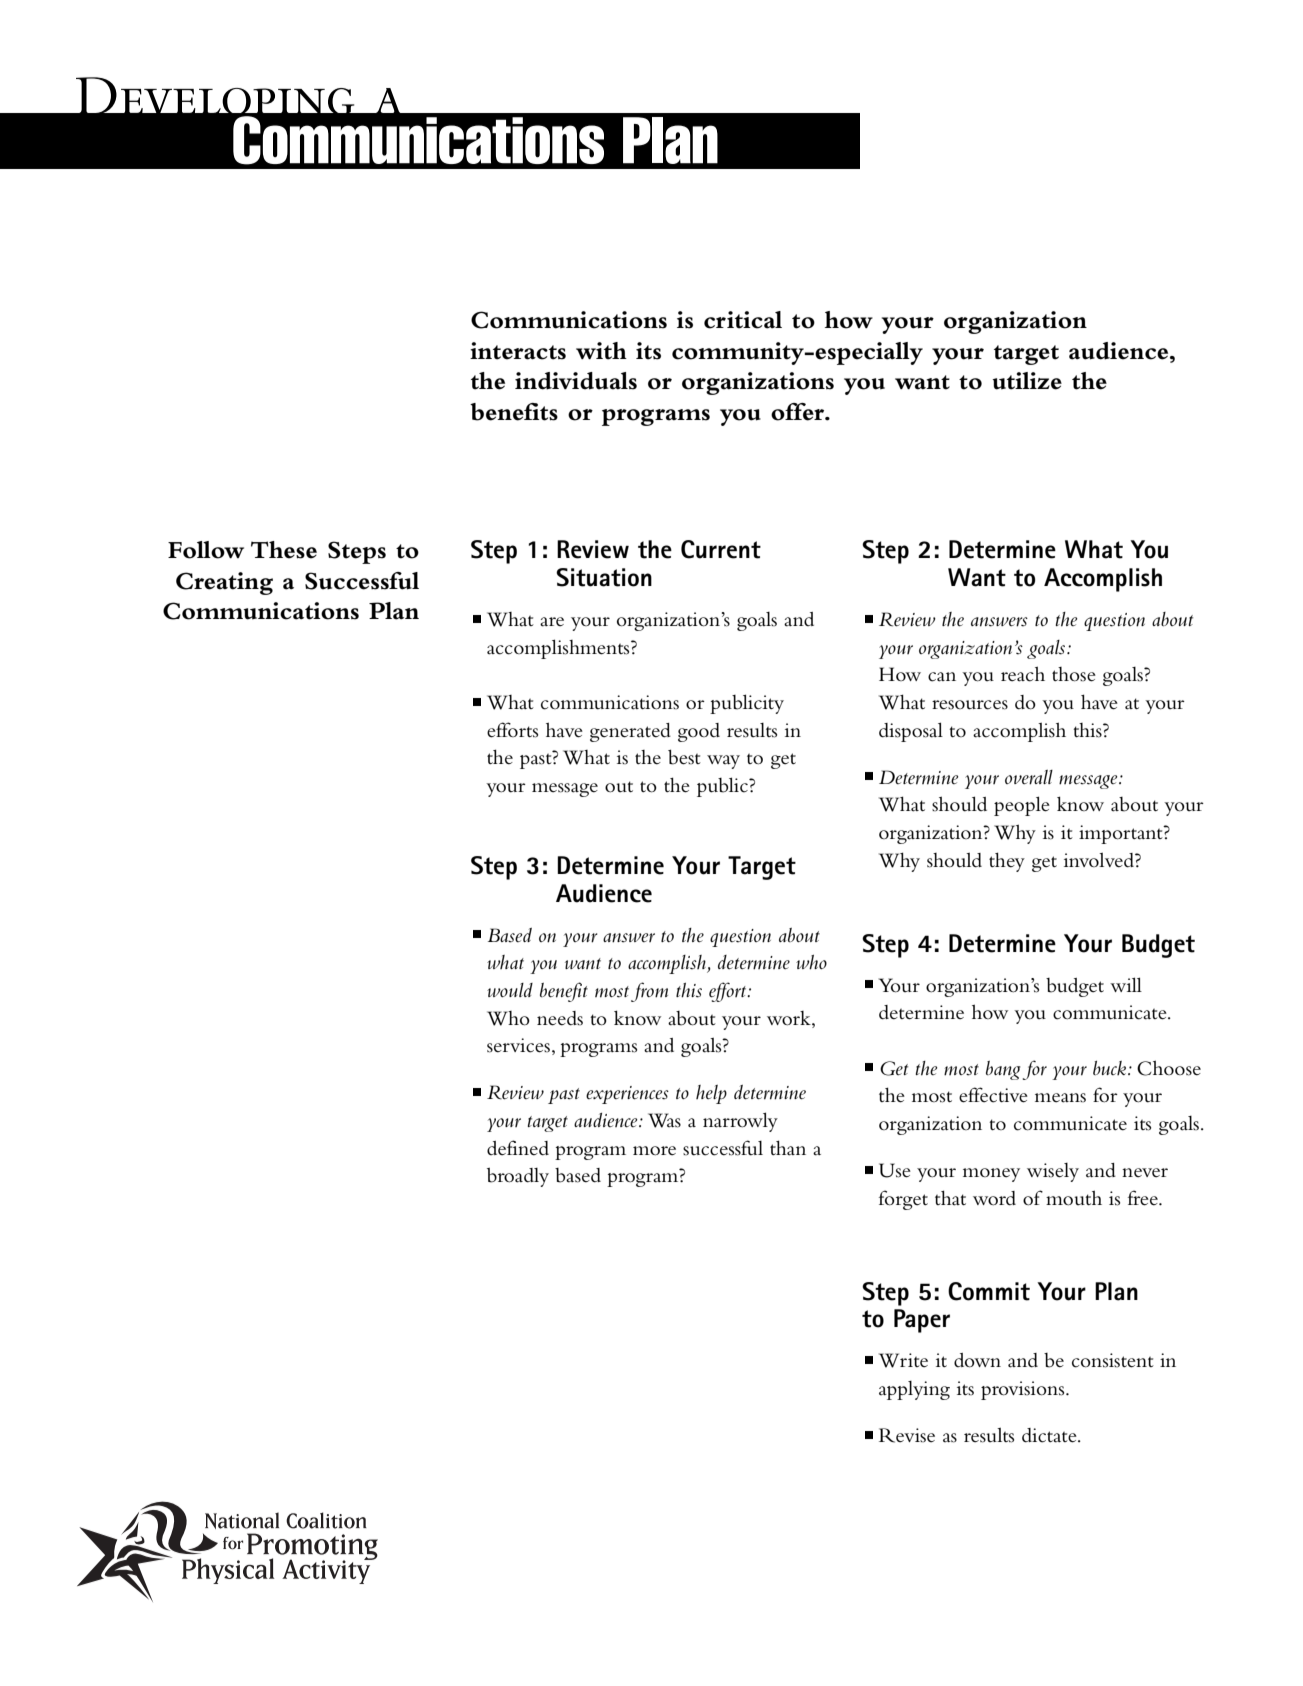  What do you see at coordinates (510, 990) in the screenshot?
I see `would` at bounding box center [510, 990].
